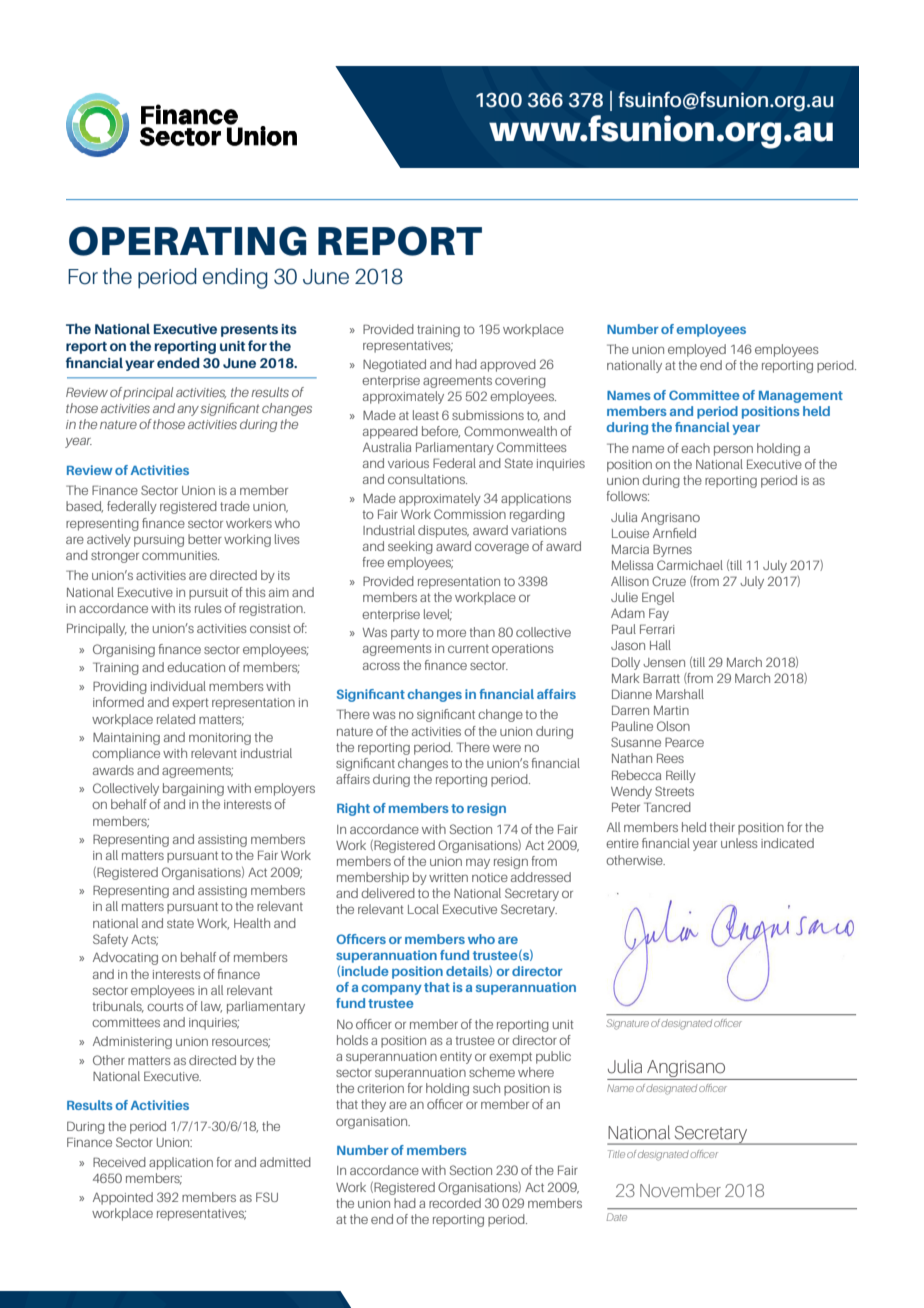  What do you see at coordinates (441, 432) in the screenshot?
I see `before` at bounding box center [441, 432].
